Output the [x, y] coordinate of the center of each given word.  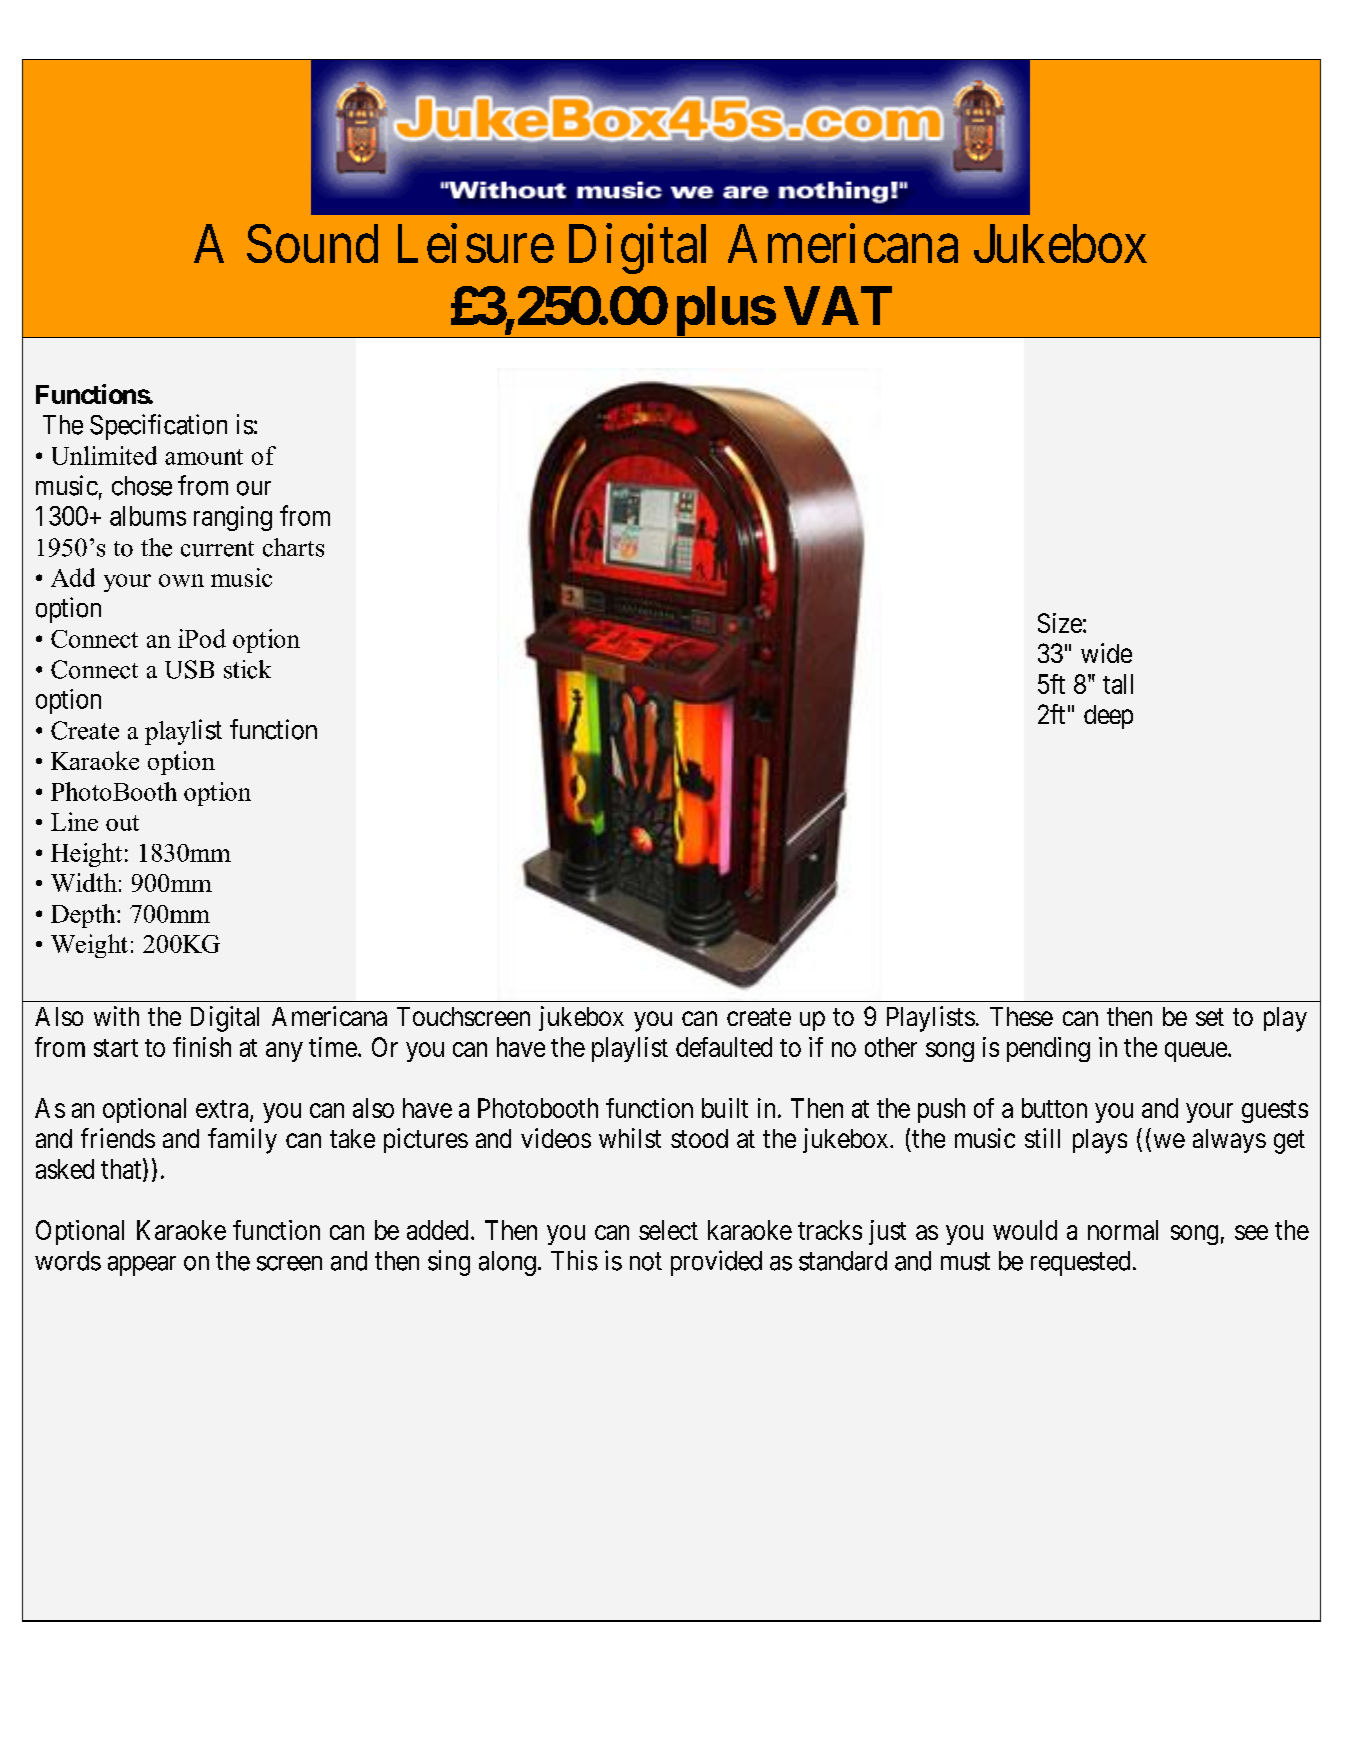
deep [1108, 717]
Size [1060, 623]
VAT [838, 305]
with [116, 1016]
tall [1118, 684]
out [122, 823]
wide [1106, 653]
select [668, 1230]
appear [142, 1266]
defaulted [724, 1047]
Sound [312, 243]
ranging [233, 518]
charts [293, 547]
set [1210, 1017]
